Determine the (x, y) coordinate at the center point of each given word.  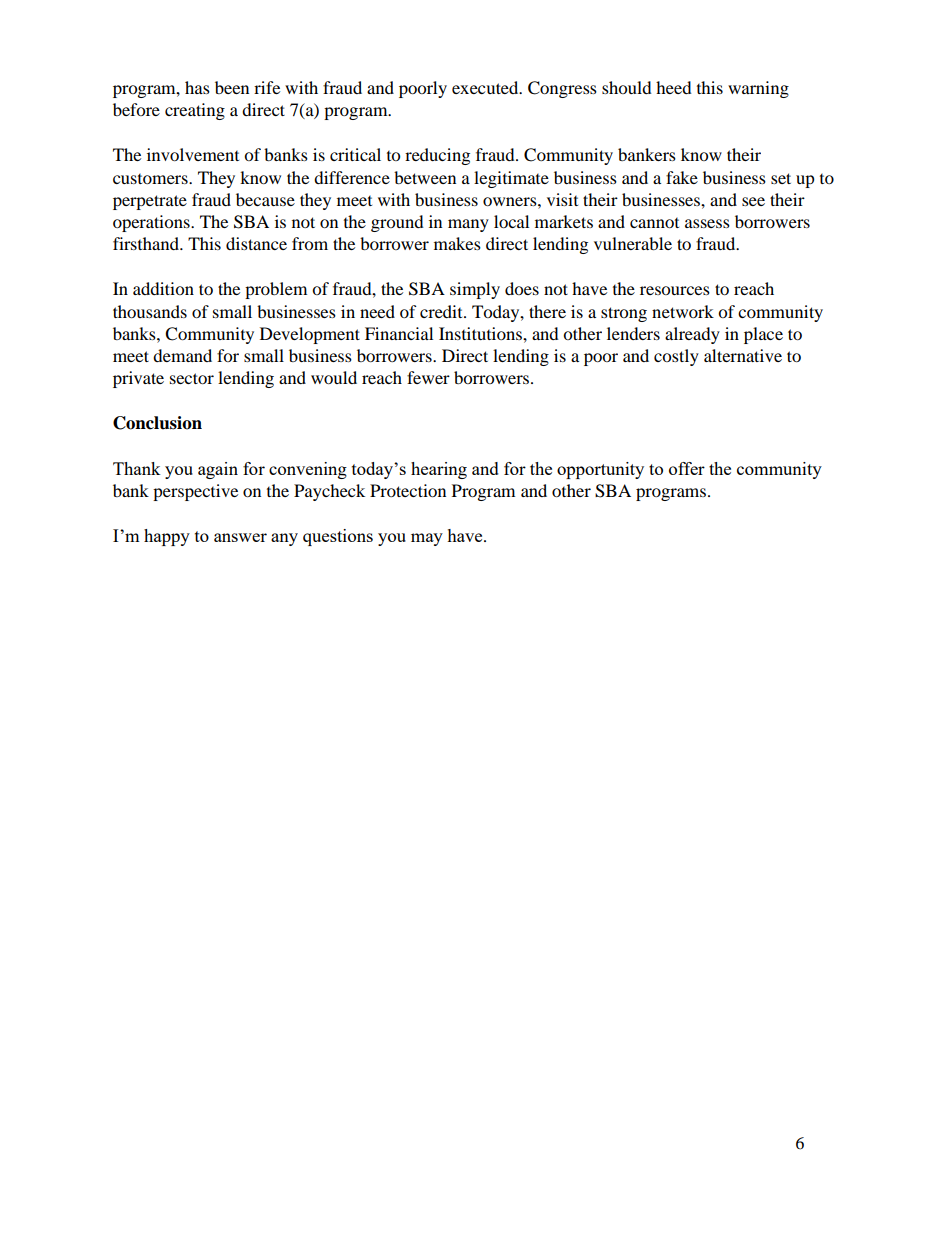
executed (486, 87)
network (683, 311)
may (427, 539)
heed (674, 87)
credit (442, 311)
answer (240, 537)
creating (195, 111)
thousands (150, 311)
